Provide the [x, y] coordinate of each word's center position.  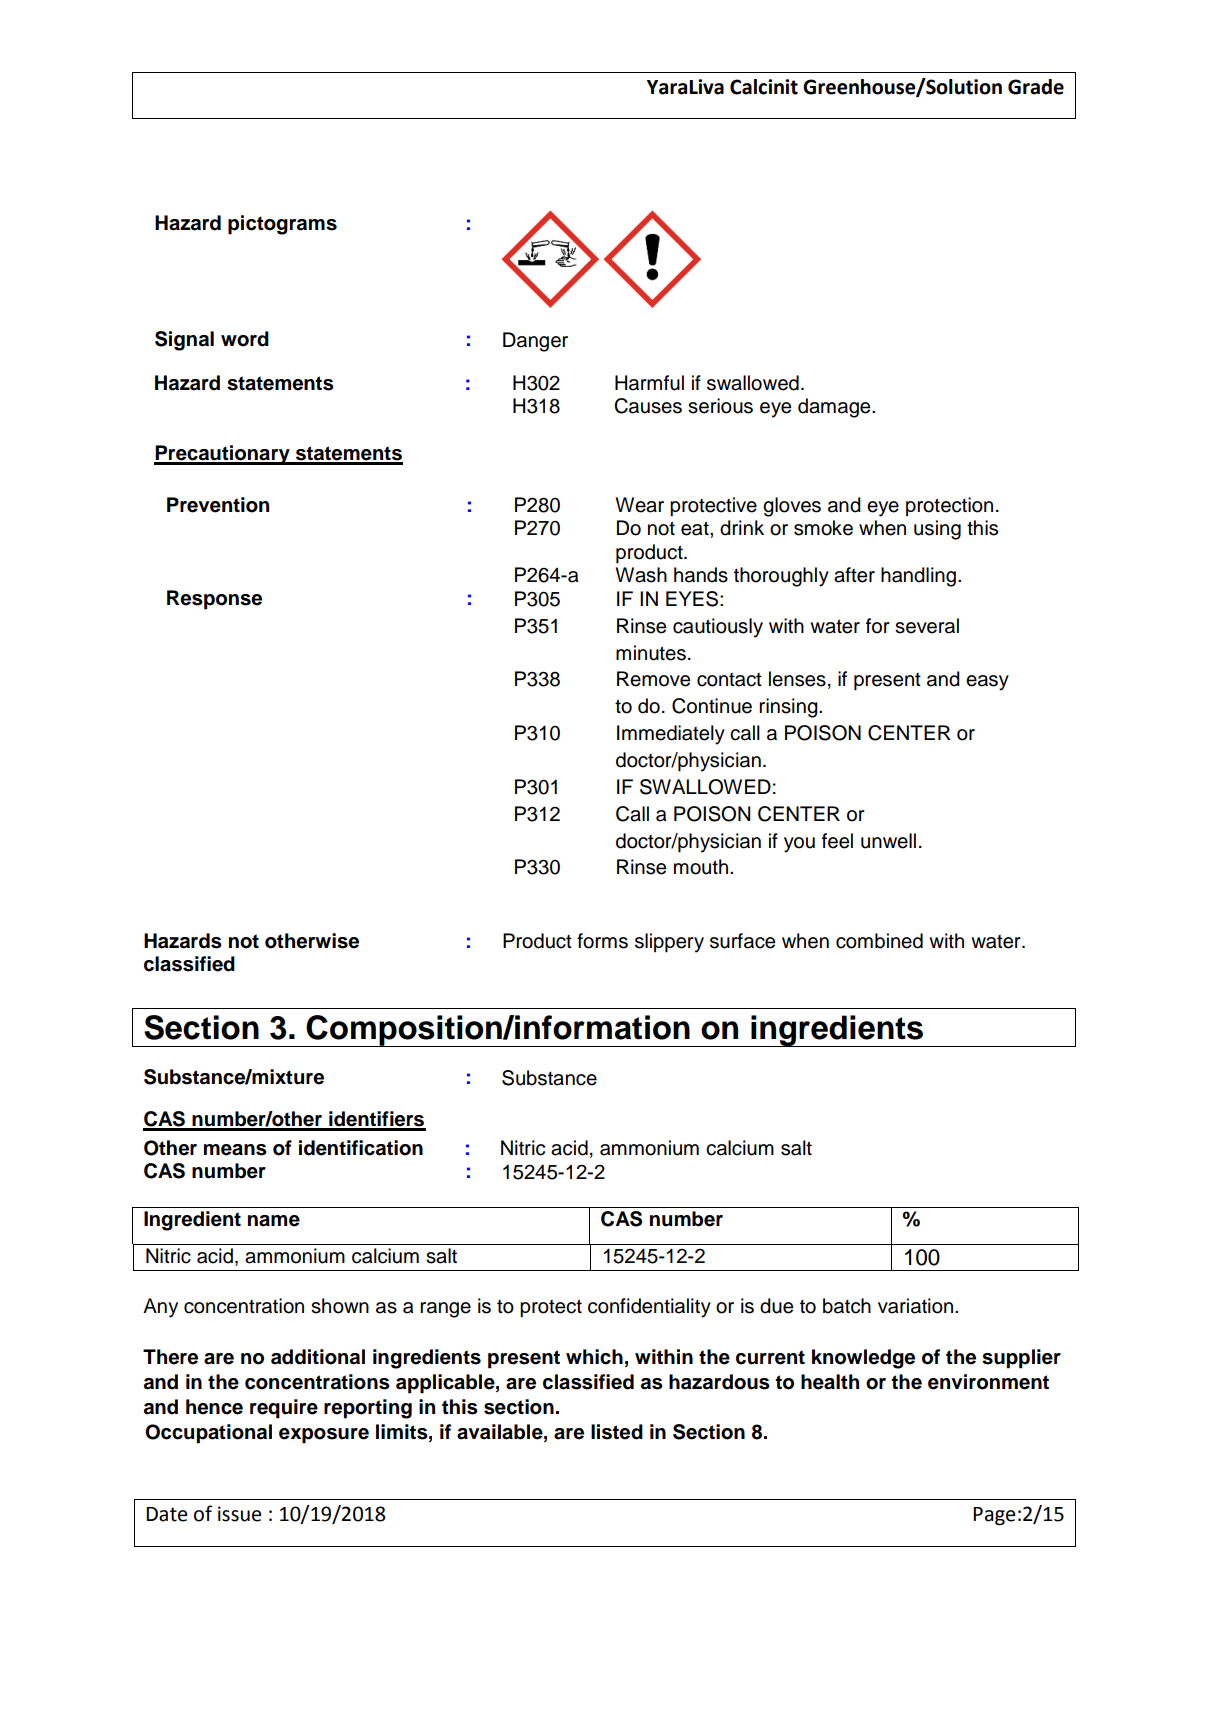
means [235, 1150]
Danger [535, 342]
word [245, 339]
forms [602, 941]
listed [617, 1432]
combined [879, 941]
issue [239, 1514]
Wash [641, 575]
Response [214, 600]
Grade [1036, 87]
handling [918, 577]
